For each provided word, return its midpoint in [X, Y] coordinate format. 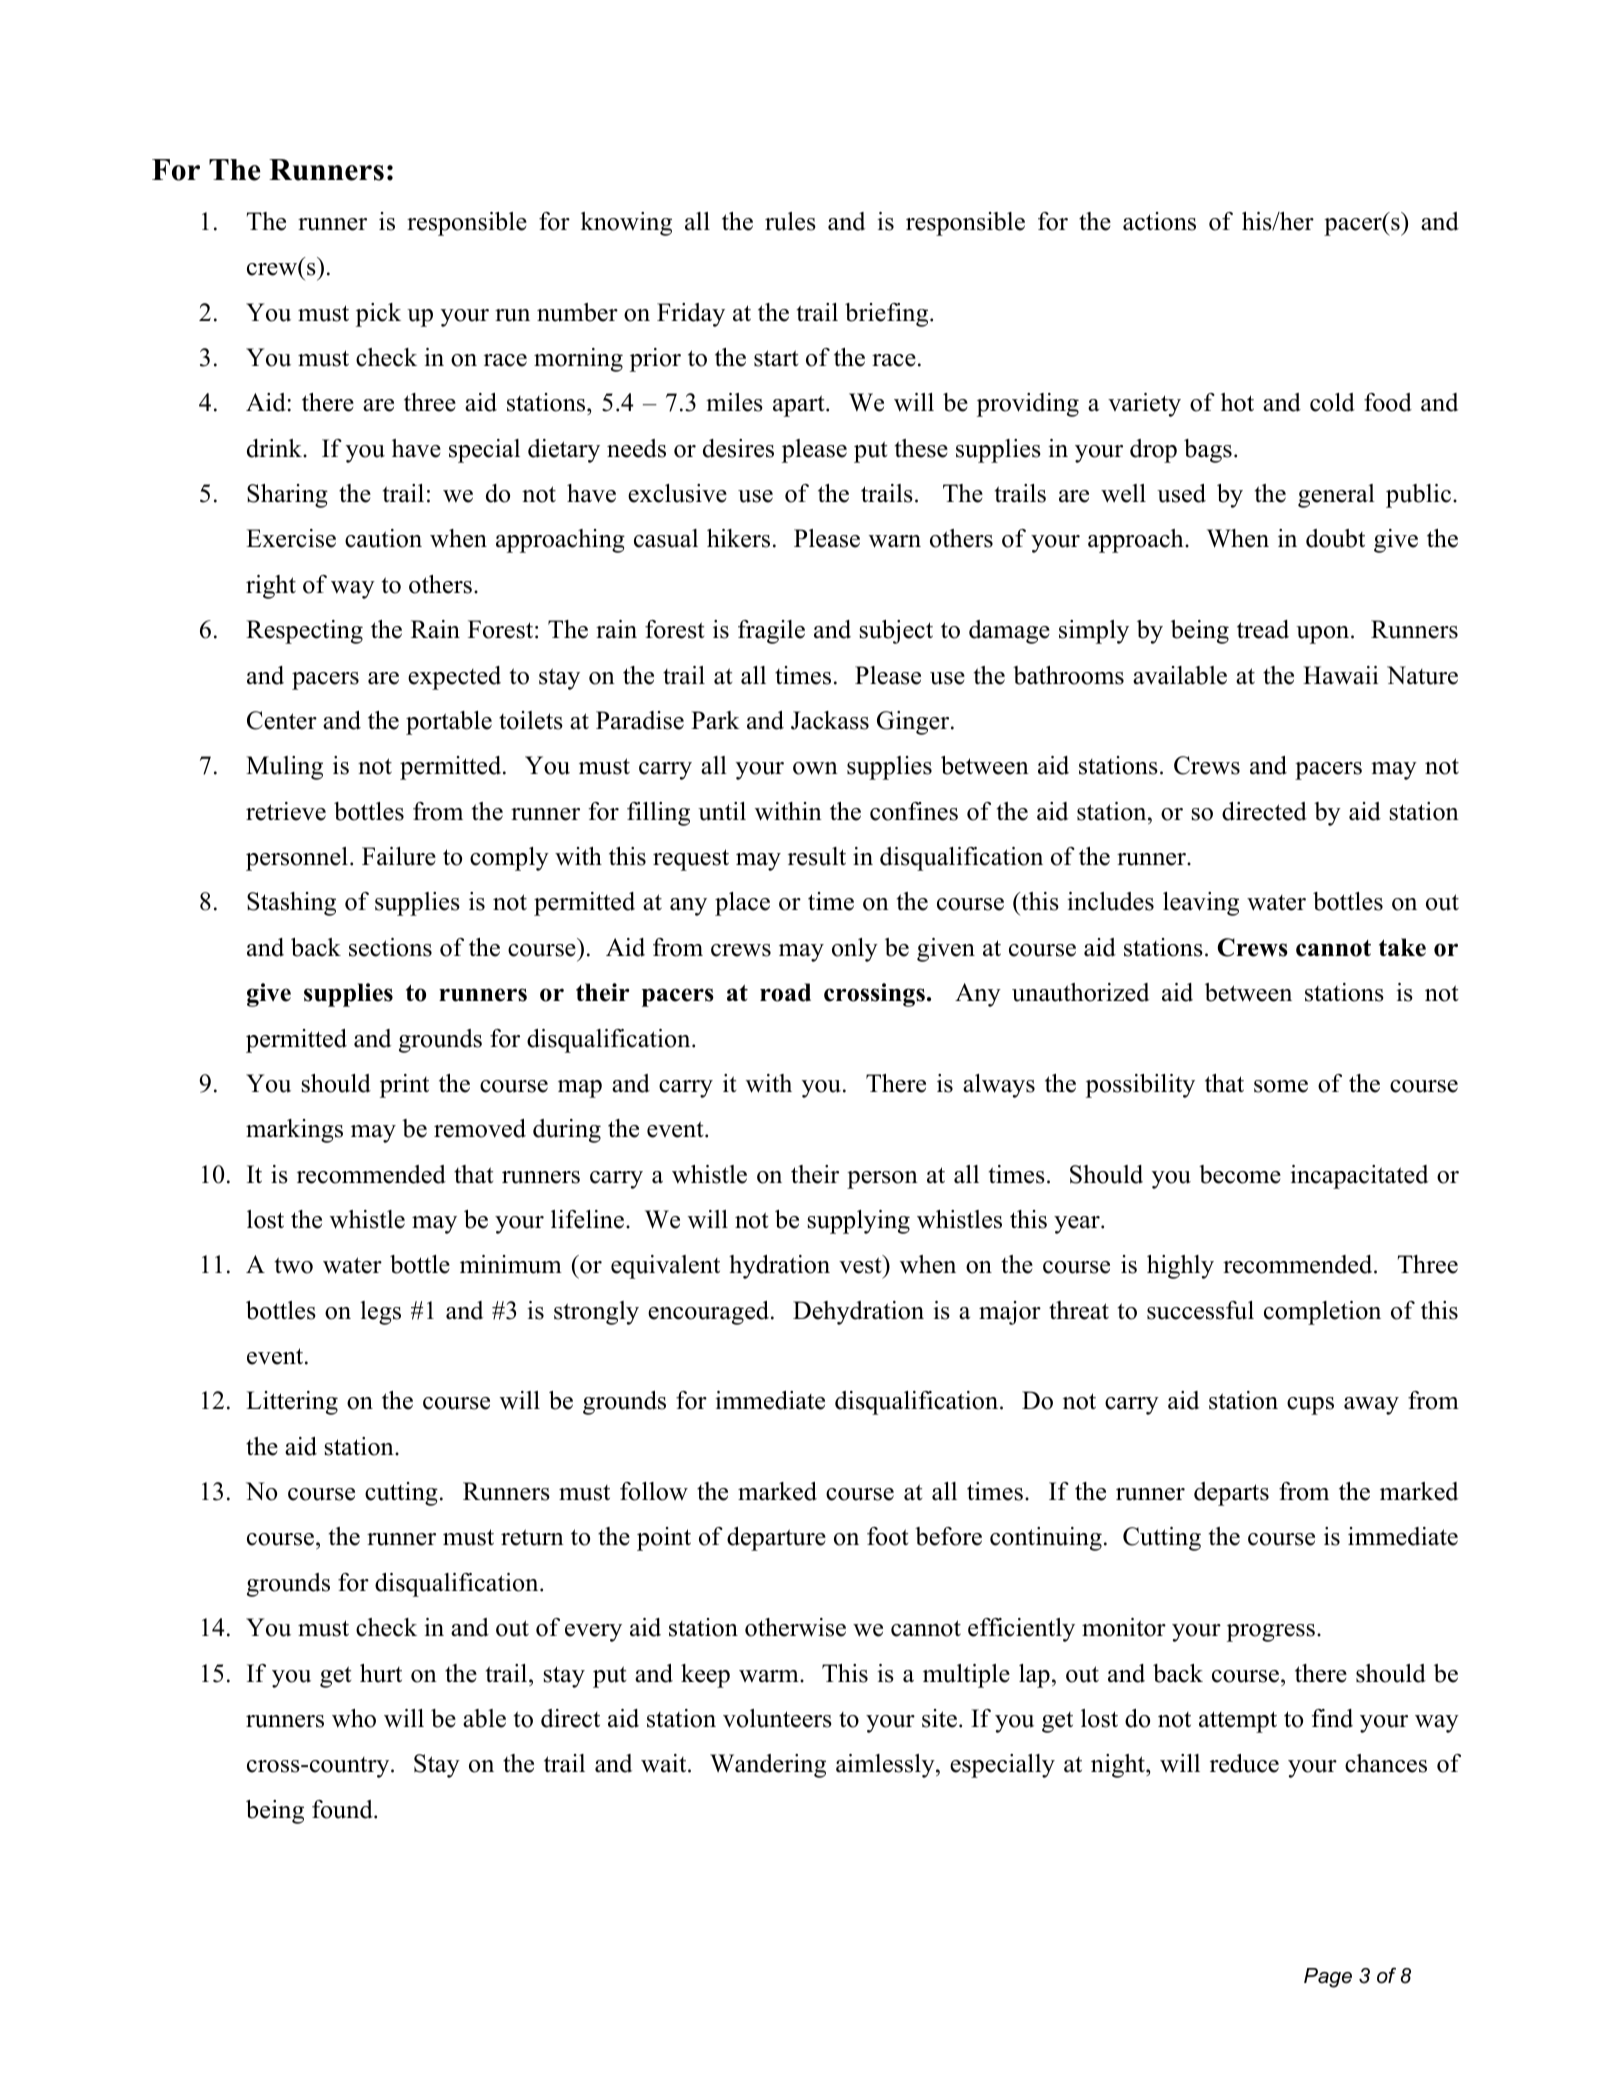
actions [1159, 221]
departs [1231, 1494]
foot [887, 1536]
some [1281, 1086]
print [404, 1086]
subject [896, 632]
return [532, 1537]
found [343, 1809]
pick [378, 315]
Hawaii [1340, 675]
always [999, 1086]
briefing [888, 315]
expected [454, 678]
